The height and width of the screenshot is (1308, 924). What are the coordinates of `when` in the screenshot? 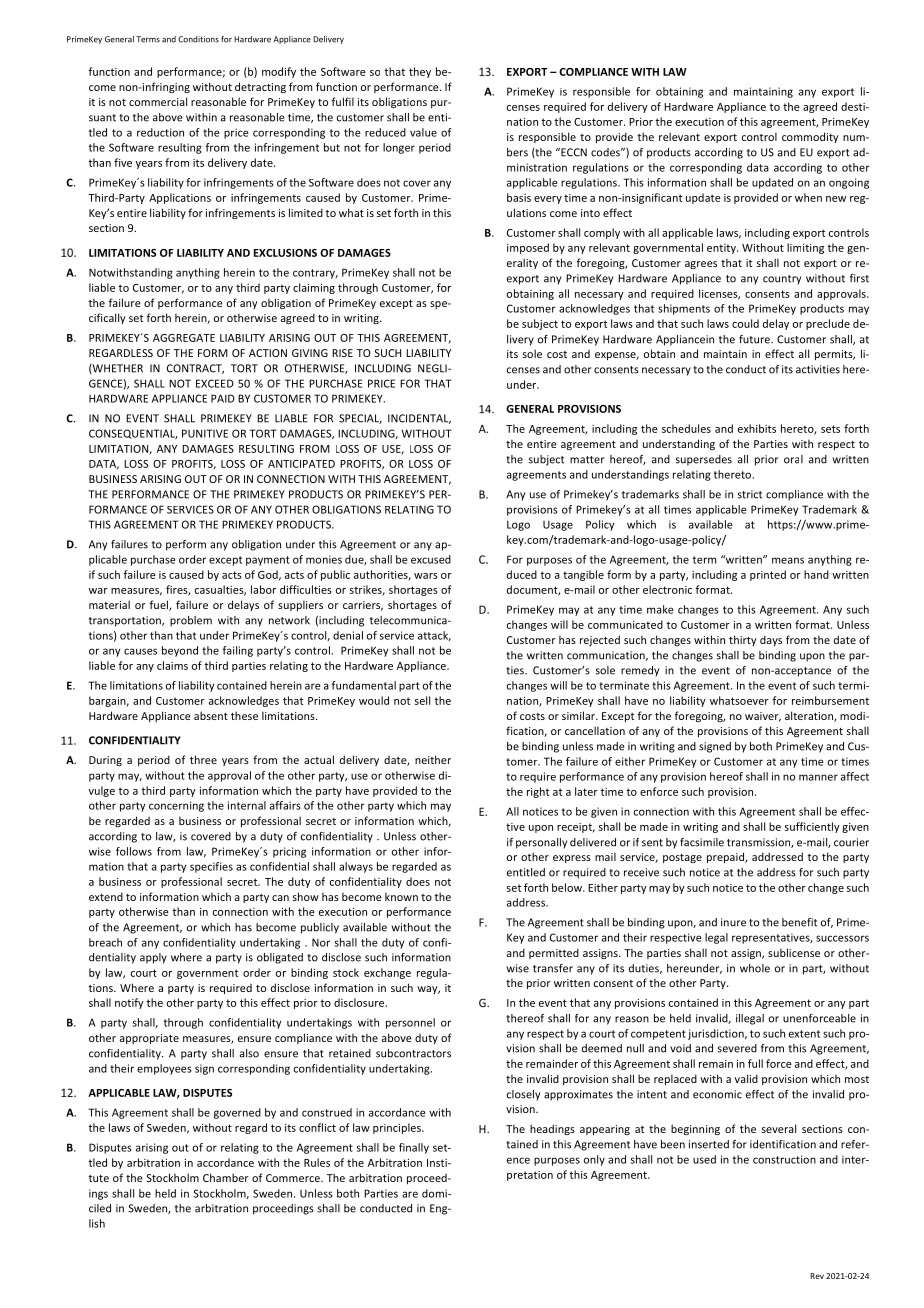 It's located at (808, 197).
